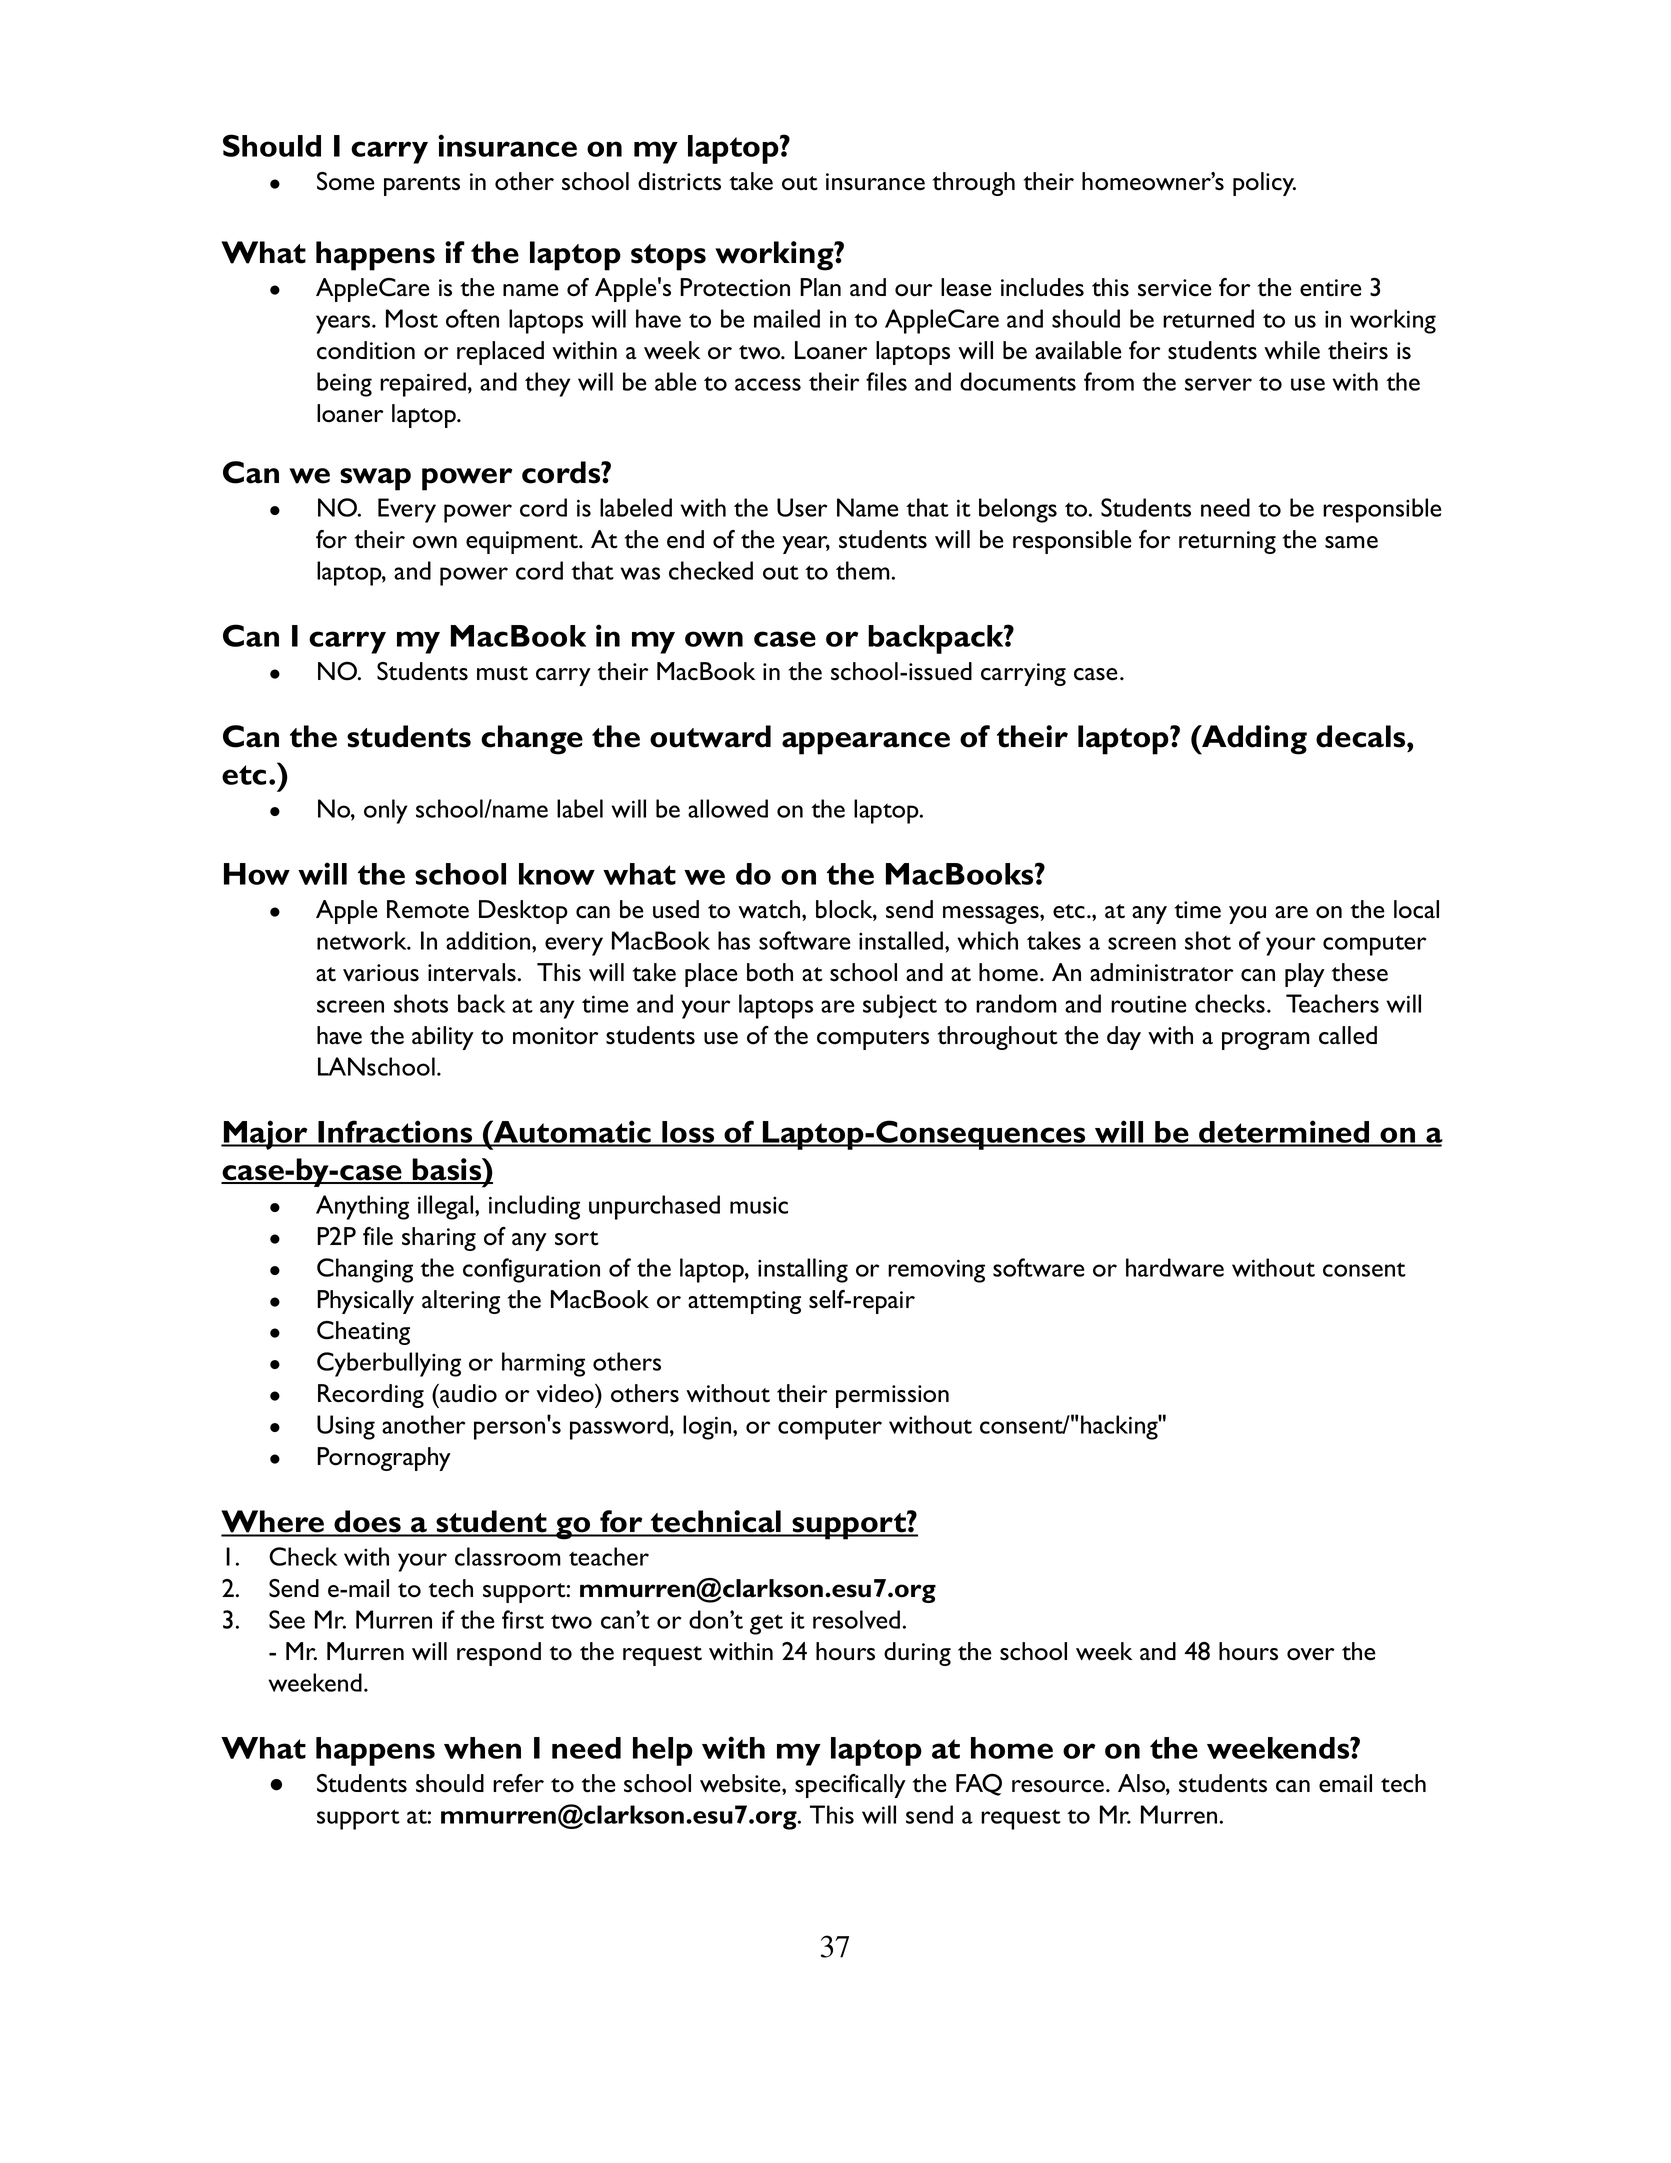 Image resolution: width=1671 pixels, height=2163 pixels. What do you see at coordinates (482, 1748) in the image?
I see `when` at bounding box center [482, 1748].
